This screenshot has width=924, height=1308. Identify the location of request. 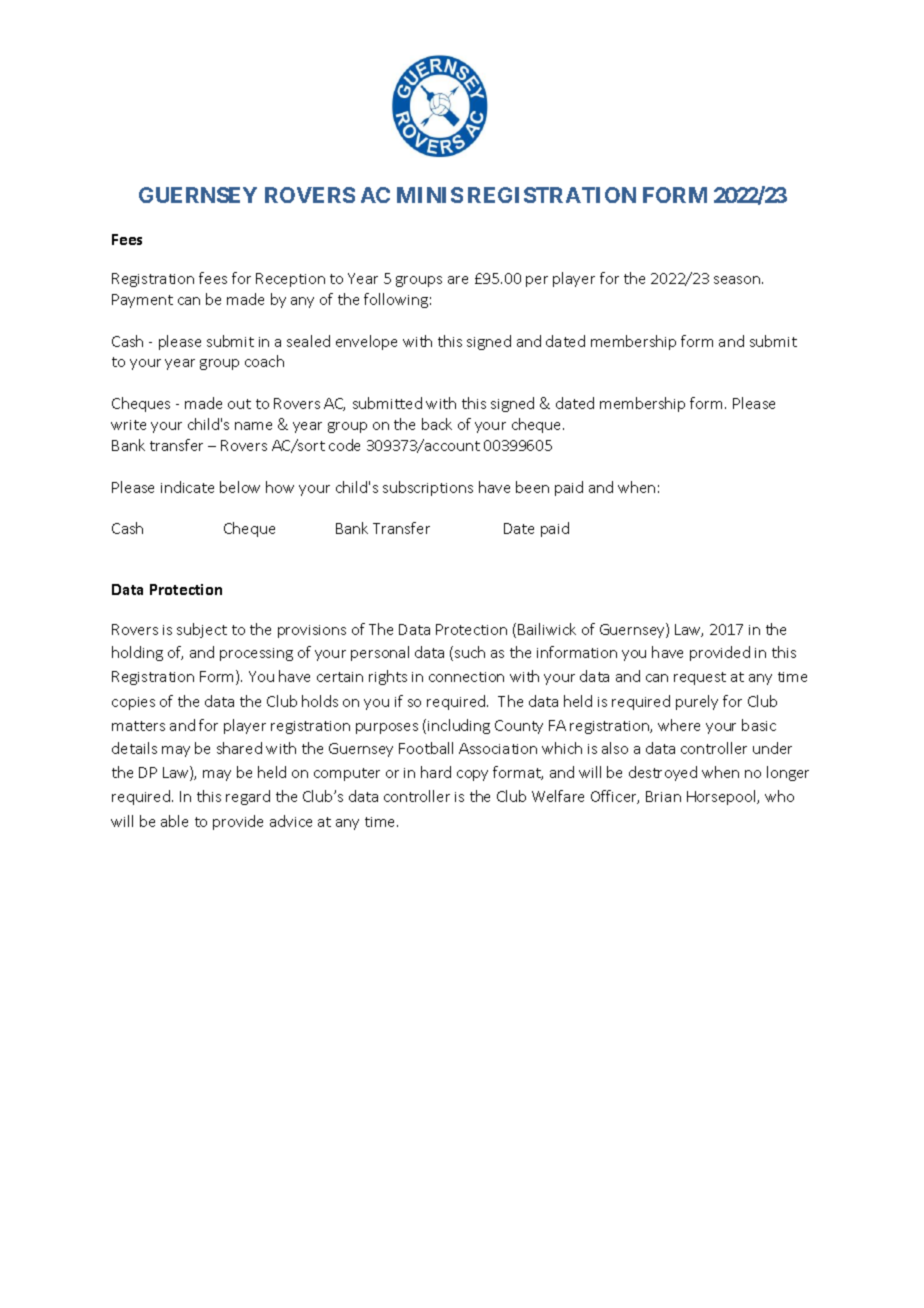
(700, 678).
